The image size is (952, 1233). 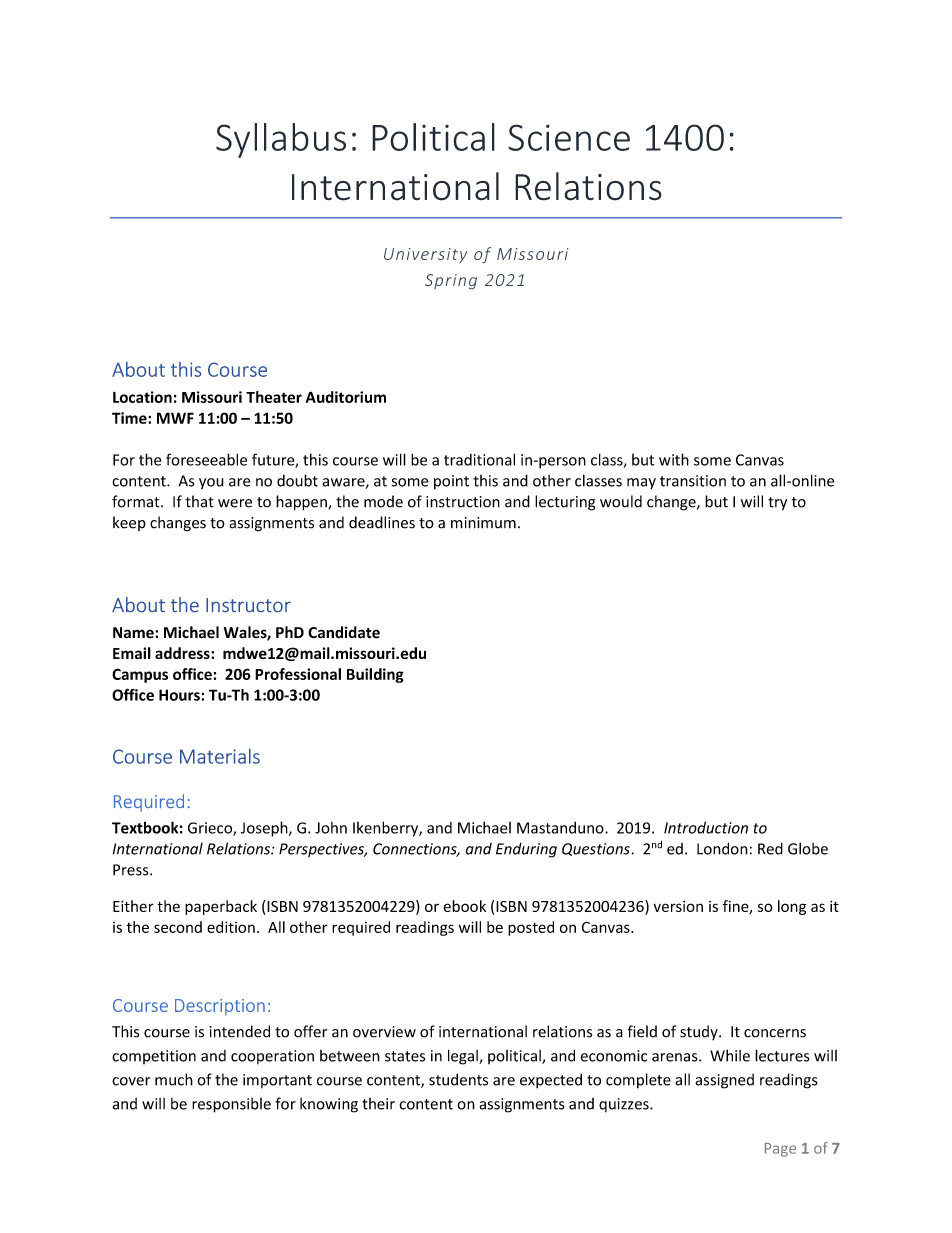 I want to click on Spring, so click(x=451, y=281).
